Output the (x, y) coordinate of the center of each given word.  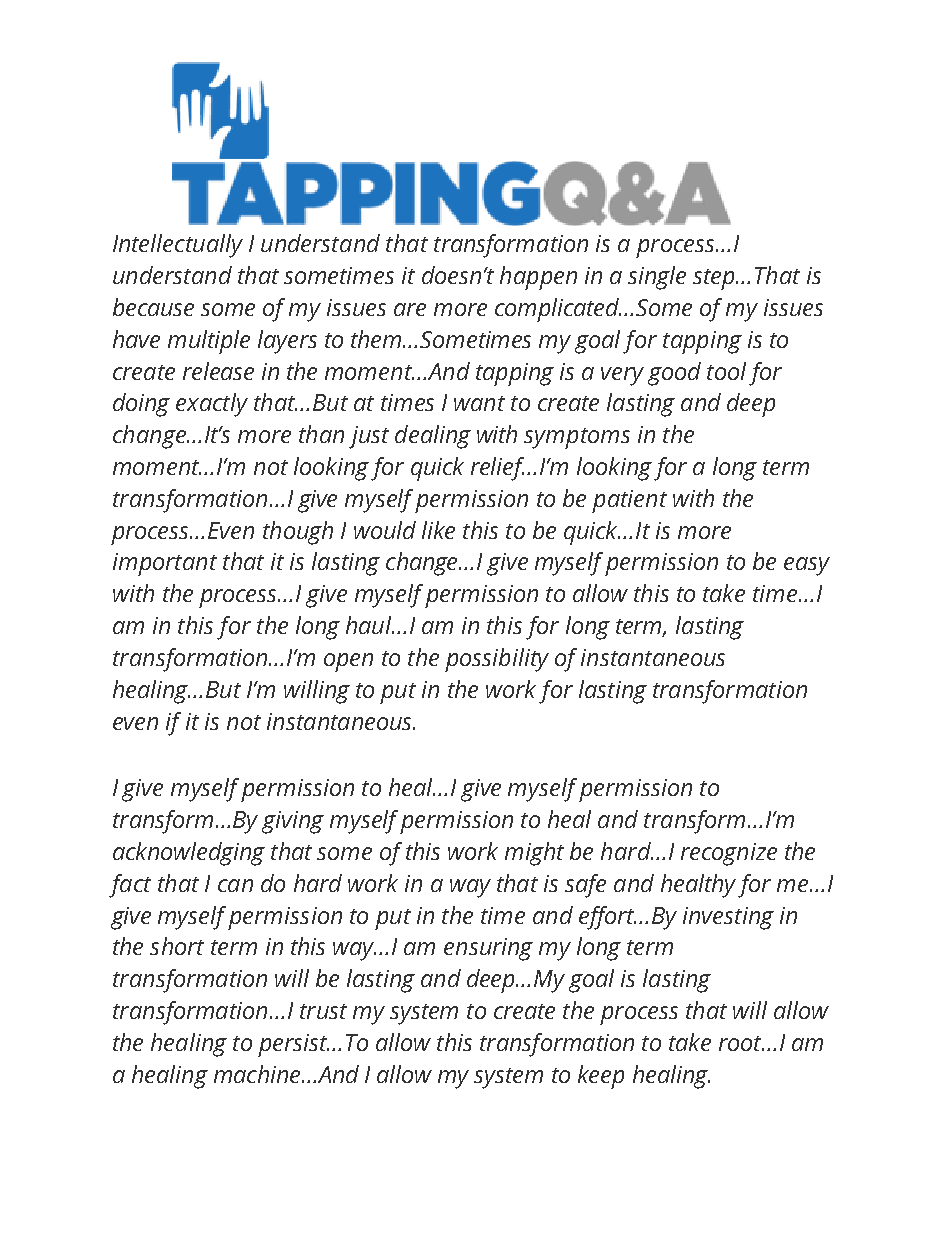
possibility (497, 660)
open (348, 662)
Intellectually (178, 246)
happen (538, 278)
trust (323, 1011)
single (657, 278)
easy (807, 566)
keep (601, 1077)
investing (728, 918)
